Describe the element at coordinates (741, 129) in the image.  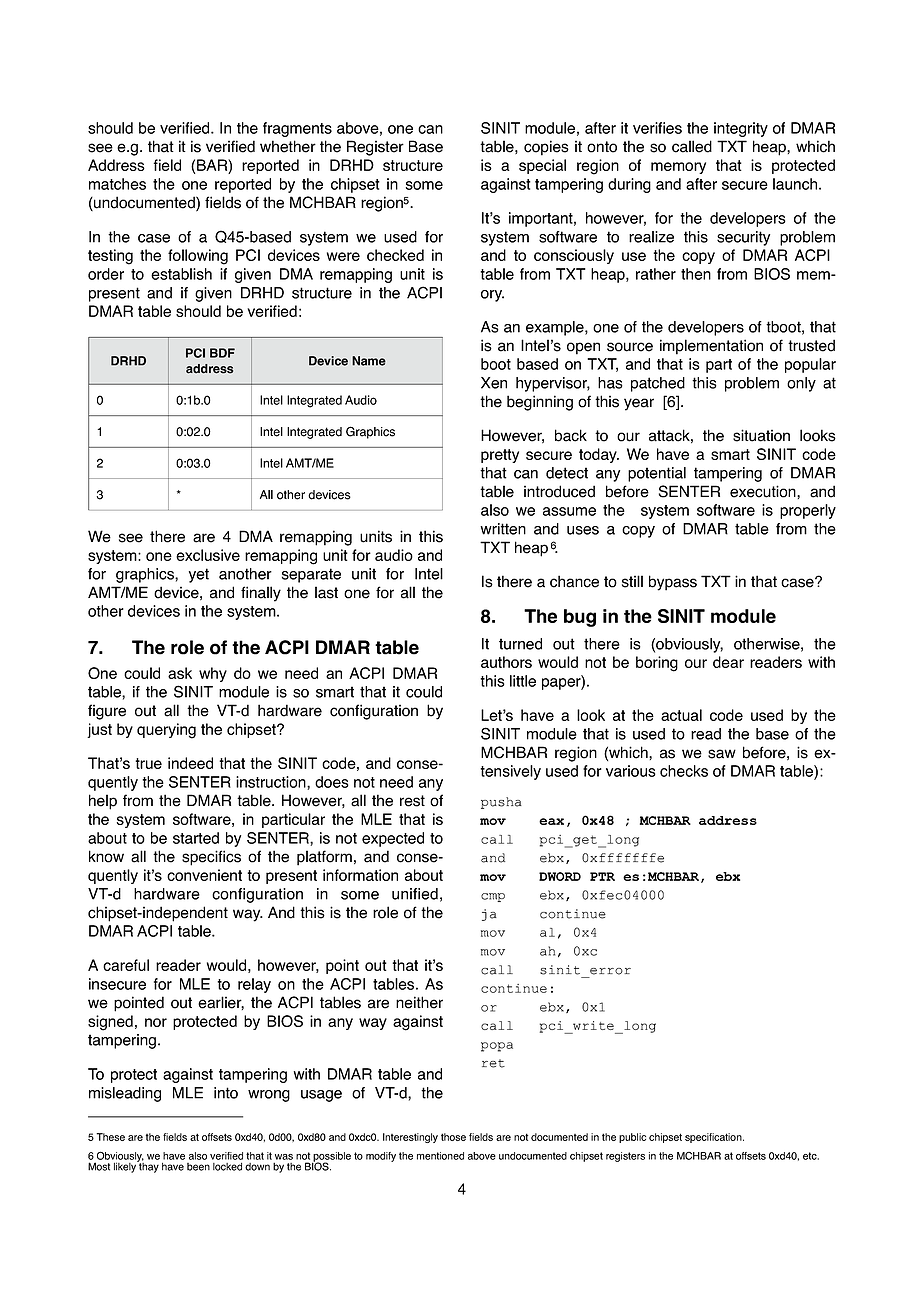
I see `integrity` at that location.
